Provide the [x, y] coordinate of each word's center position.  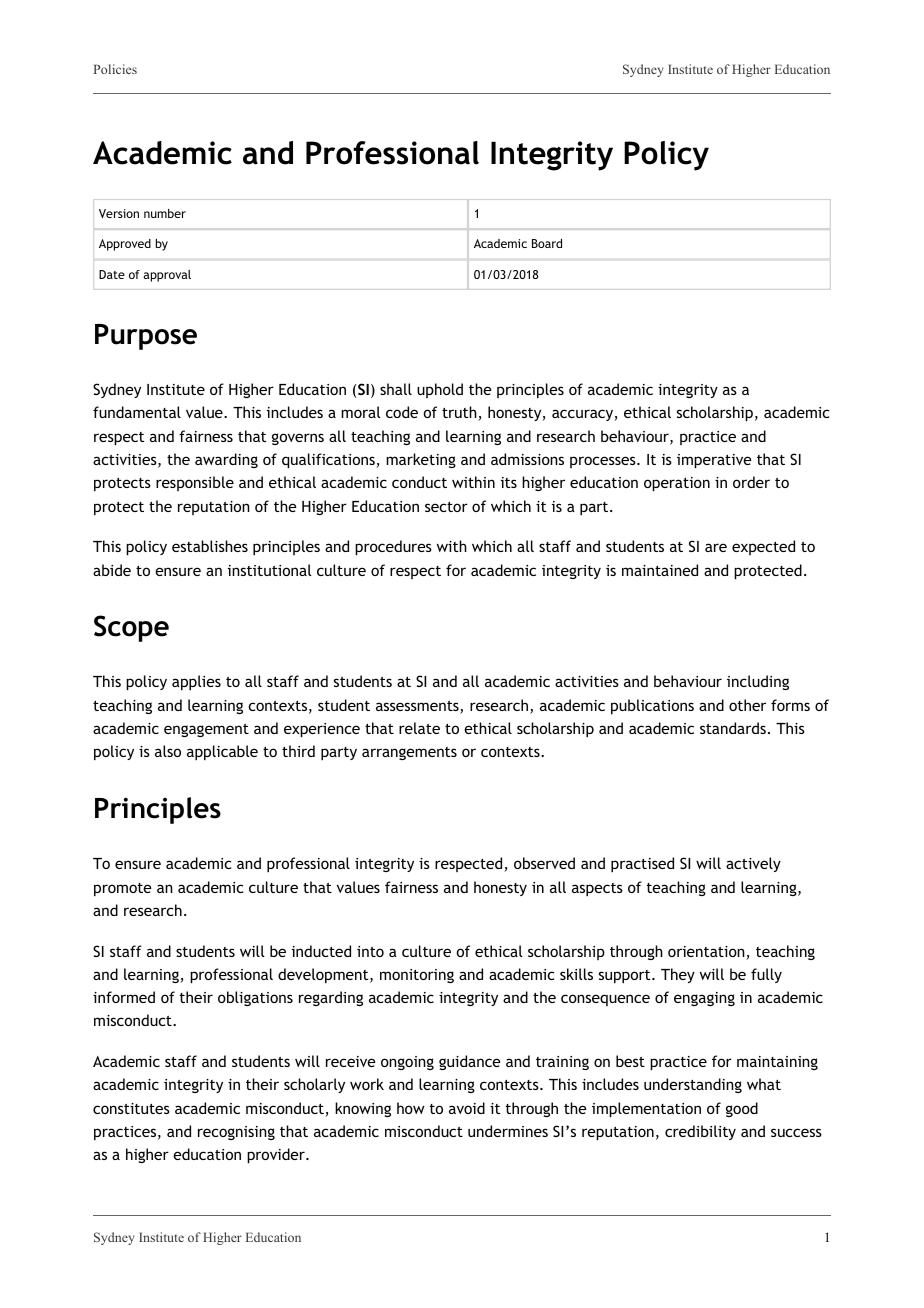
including [758, 682]
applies [196, 682]
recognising [236, 1133]
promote [122, 889]
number [165, 213]
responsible [195, 483]
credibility [700, 1132]
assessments [418, 707]
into [370, 951]
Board [547, 243]
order [751, 482]
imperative [714, 461]
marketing [421, 460]
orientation [707, 953]
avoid [467, 1108]
